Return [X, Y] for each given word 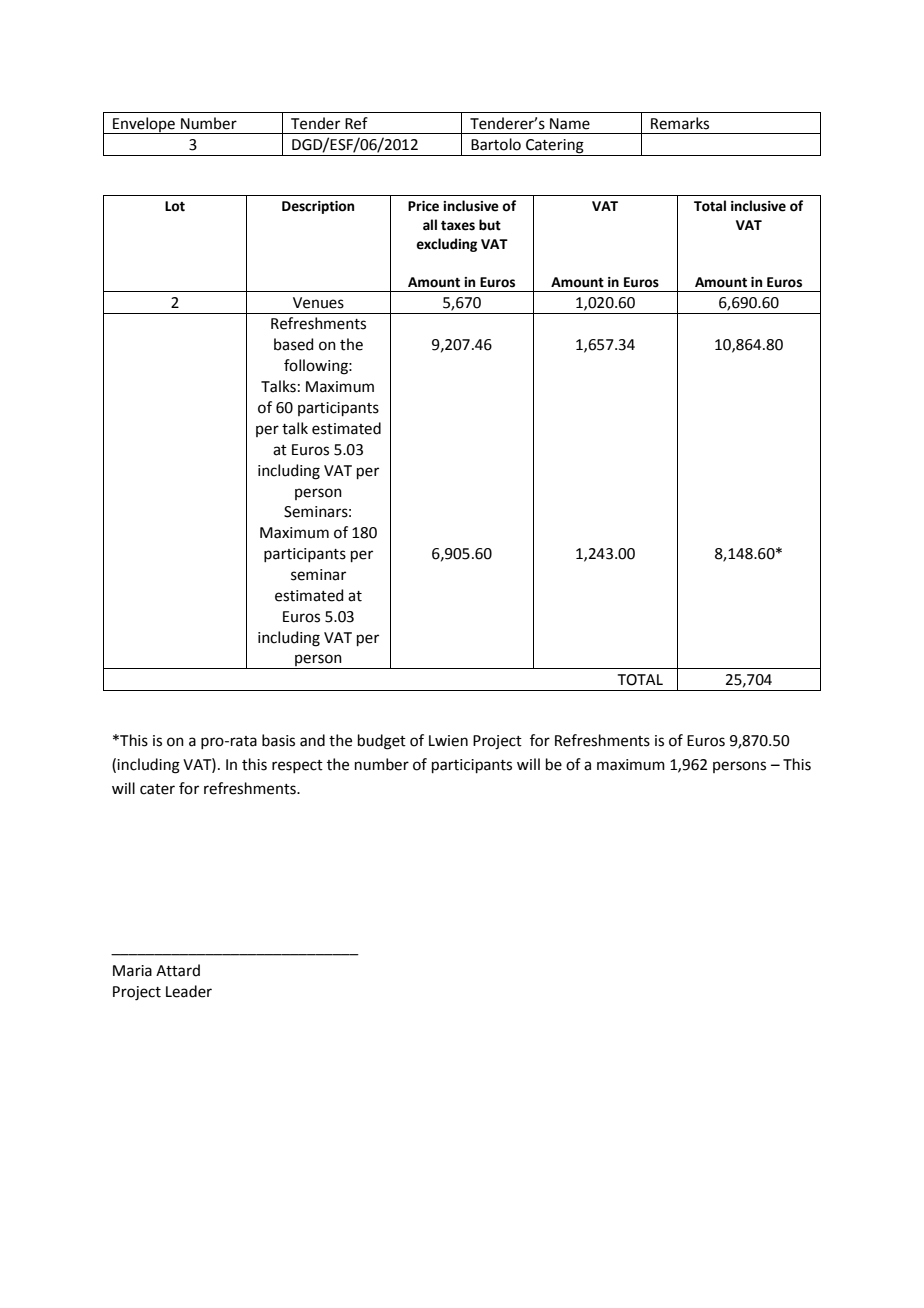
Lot [175, 206]
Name [570, 124]
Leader [189, 991]
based [294, 344]
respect [297, 766]
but [490, 225]
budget [382, 742]
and [312, 740]
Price [423, 206]
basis [278, 740]
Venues [318, 303]
